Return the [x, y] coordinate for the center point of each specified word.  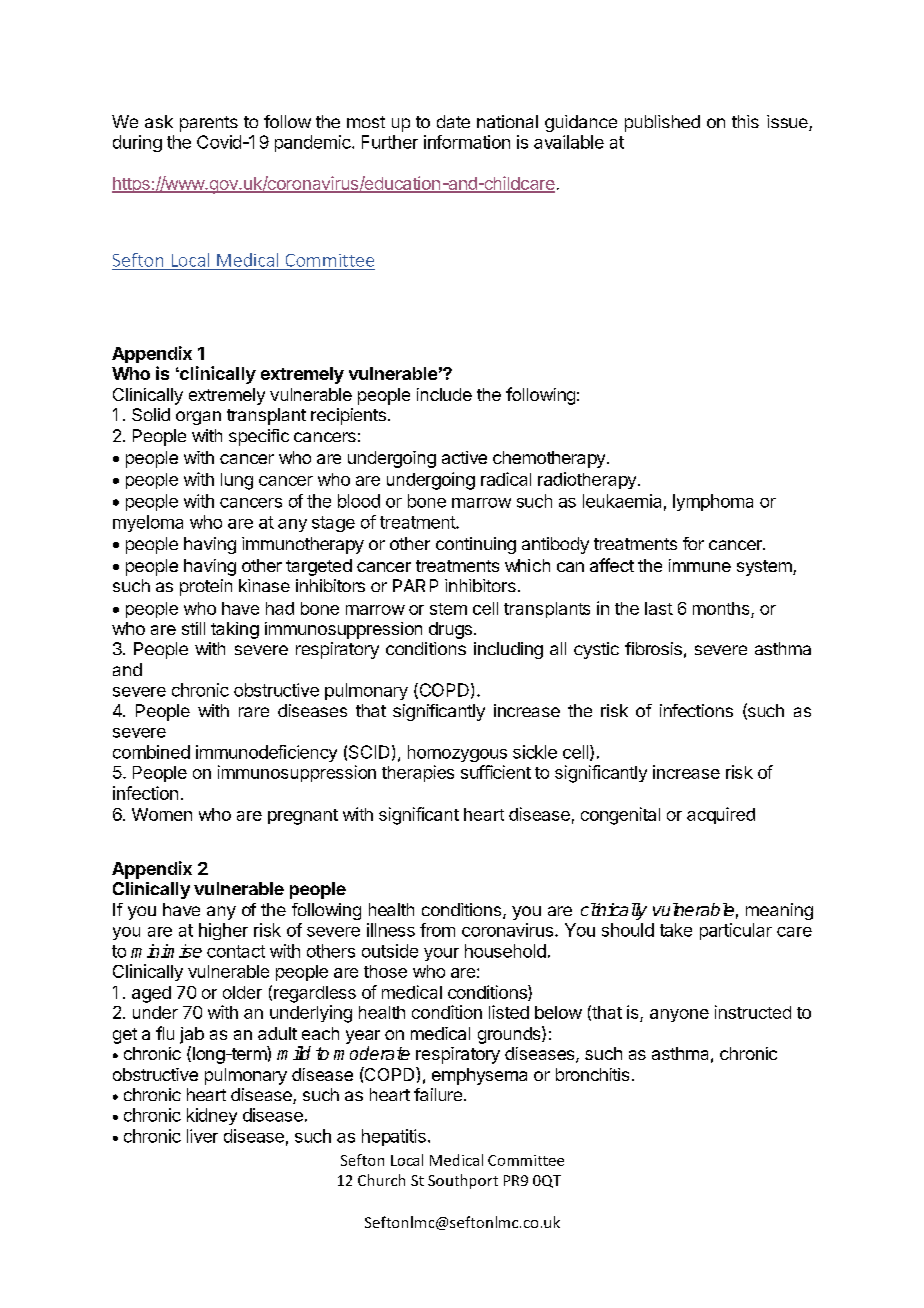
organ [198, 418]
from [437, 930]
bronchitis [592, 1074]
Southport [463, 1181]
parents [209, 124]
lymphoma [713, 502]
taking [235, 630]
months [721, 608]
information [467, 142]
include [444, 394]
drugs [450, 630]
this [745, 121]
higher [223, 931]
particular [736, 931]
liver [202, 1136]
